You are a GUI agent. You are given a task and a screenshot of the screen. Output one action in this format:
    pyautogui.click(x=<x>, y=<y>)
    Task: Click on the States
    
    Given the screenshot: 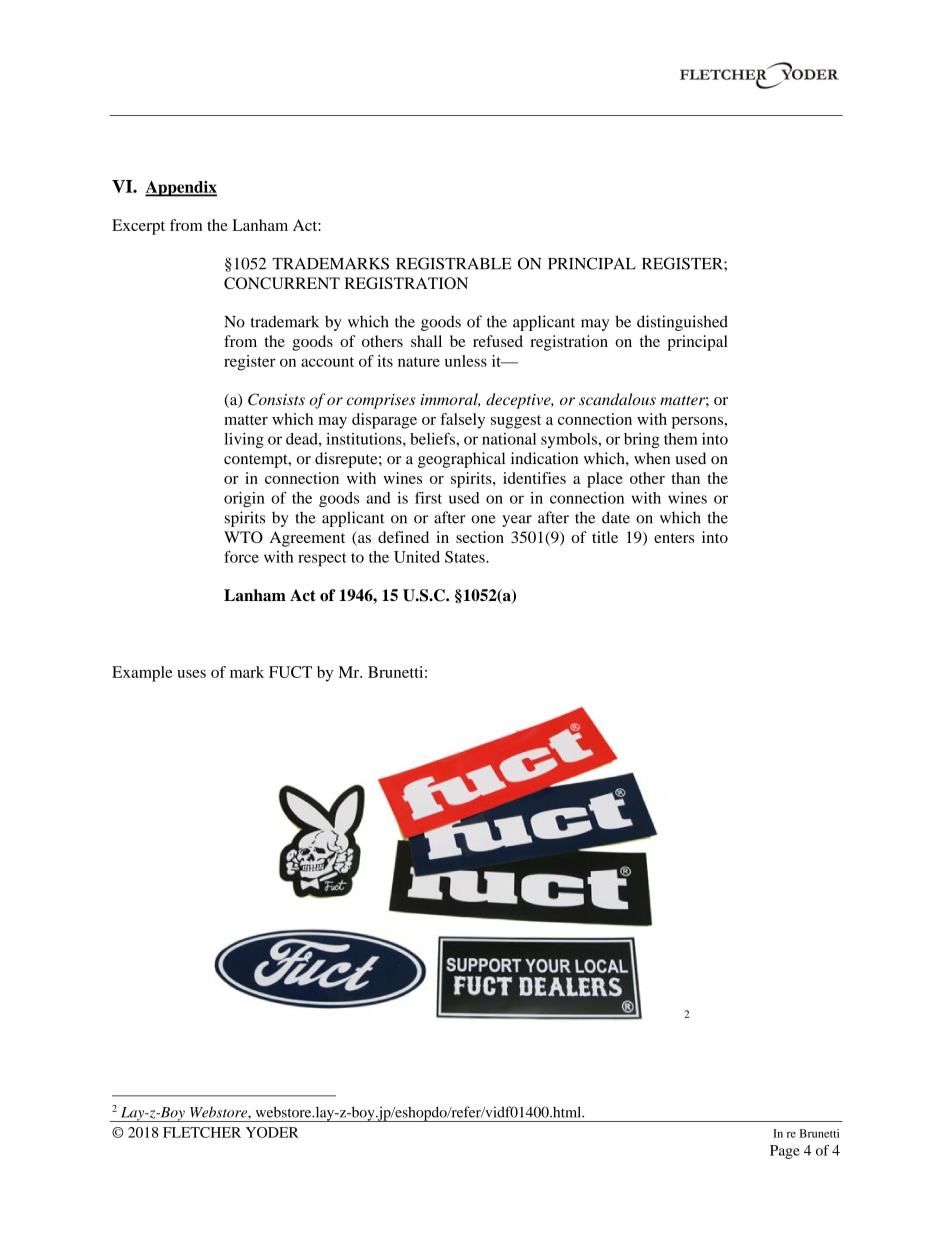 What is the action you would take?
    pyautogui.click(x=466, y=557)
